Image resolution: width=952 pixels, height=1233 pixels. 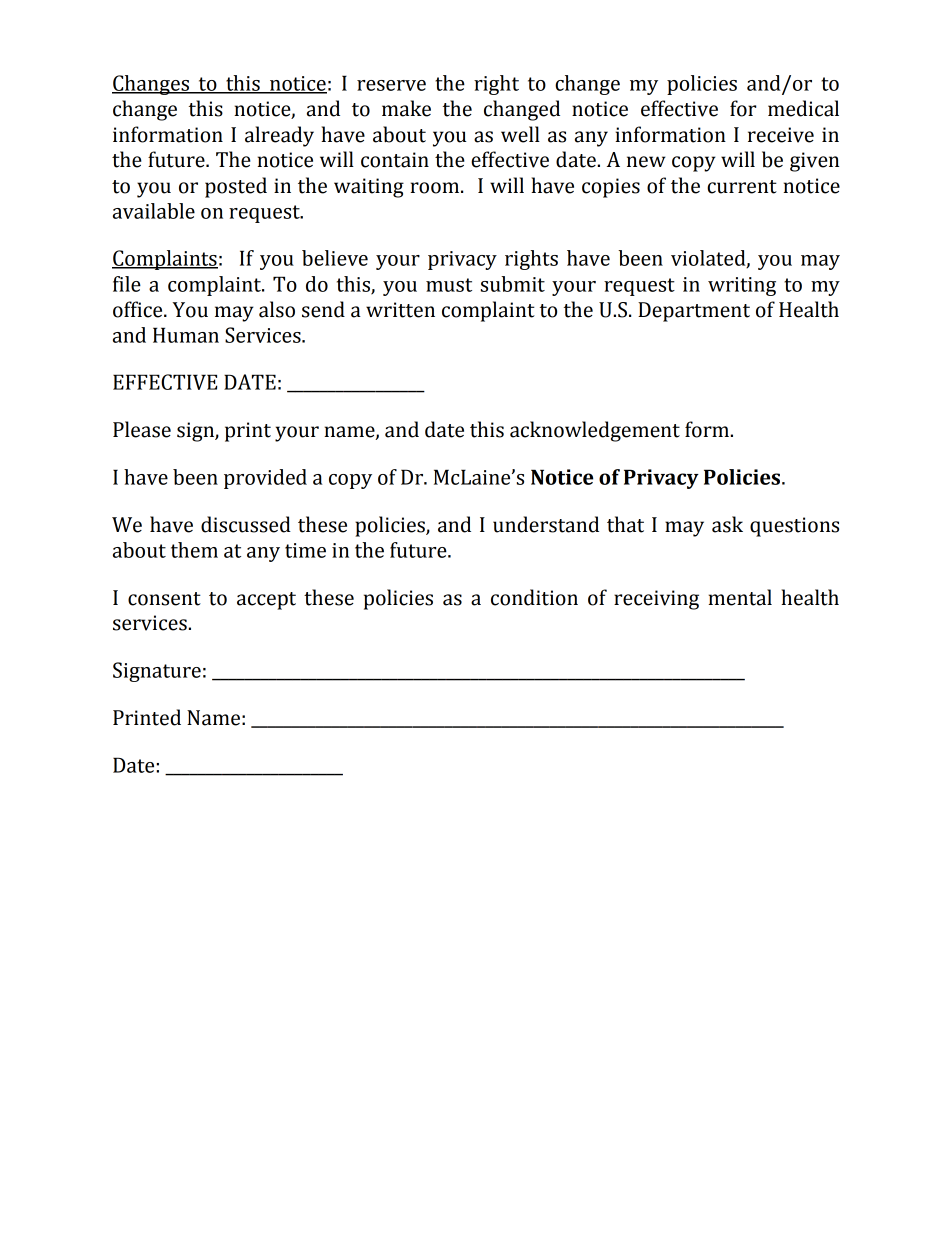 What do you see at coordinates (236, 187) in the screenshot?
I see `posted` at bounding box center [236, 187].
